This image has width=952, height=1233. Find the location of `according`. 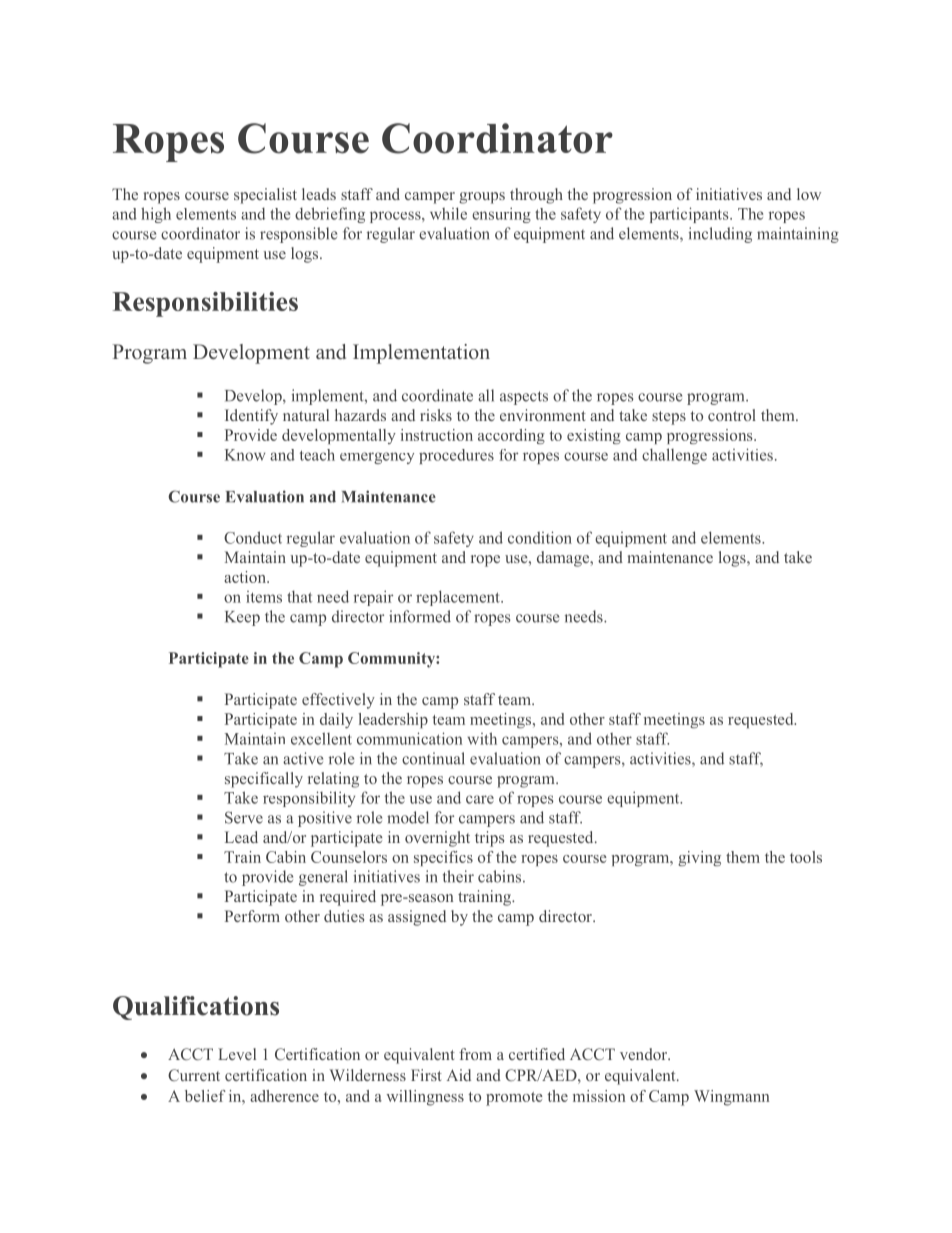

according is located at coordinates (511, 436).
